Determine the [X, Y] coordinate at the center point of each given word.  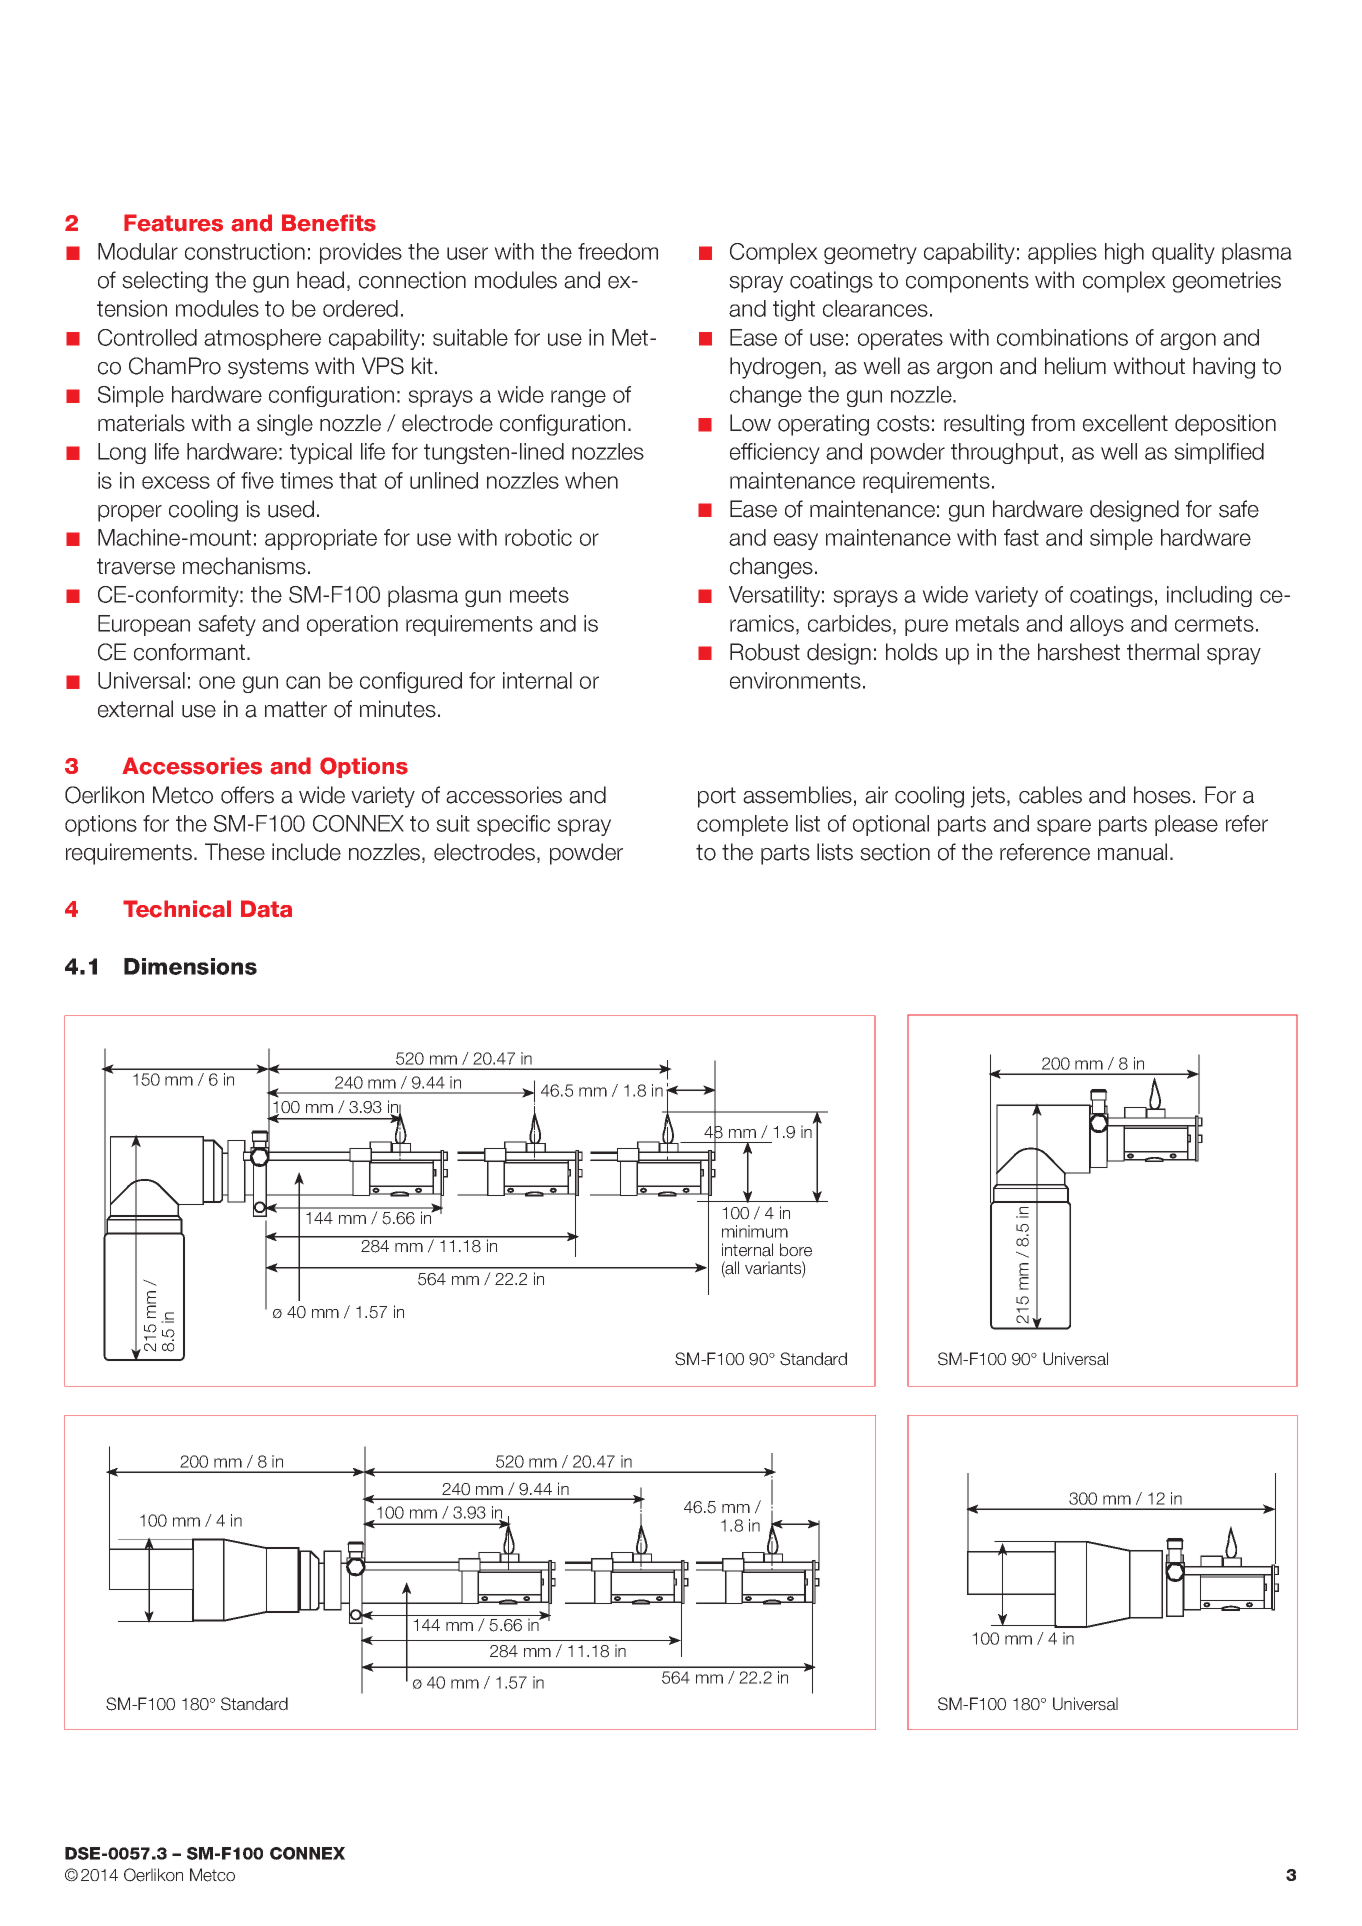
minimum [755, 1231]
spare [1064, 827]
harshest [1079, 652]
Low [750, 423]
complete [742, 825]
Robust [765, 652]
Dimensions [190, 966]
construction [245, 251]
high [1124, 253]
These [235, 852]
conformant [191, 652]
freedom [618, 251]
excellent [1125, 423]
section [895, 852]
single [285, 425]
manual [1132, 852]
